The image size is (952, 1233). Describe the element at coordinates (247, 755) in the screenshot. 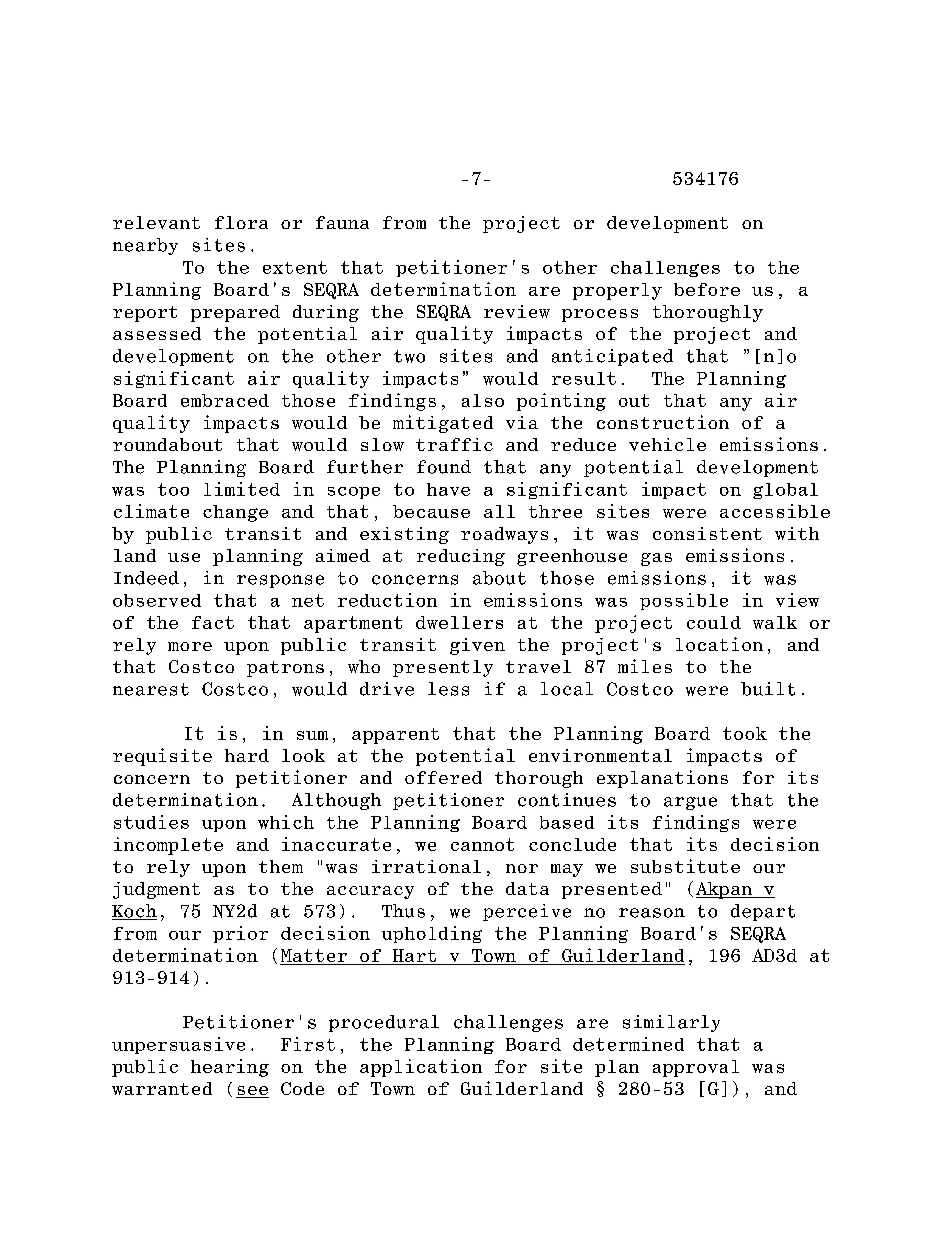

I see `hard` at that location.
